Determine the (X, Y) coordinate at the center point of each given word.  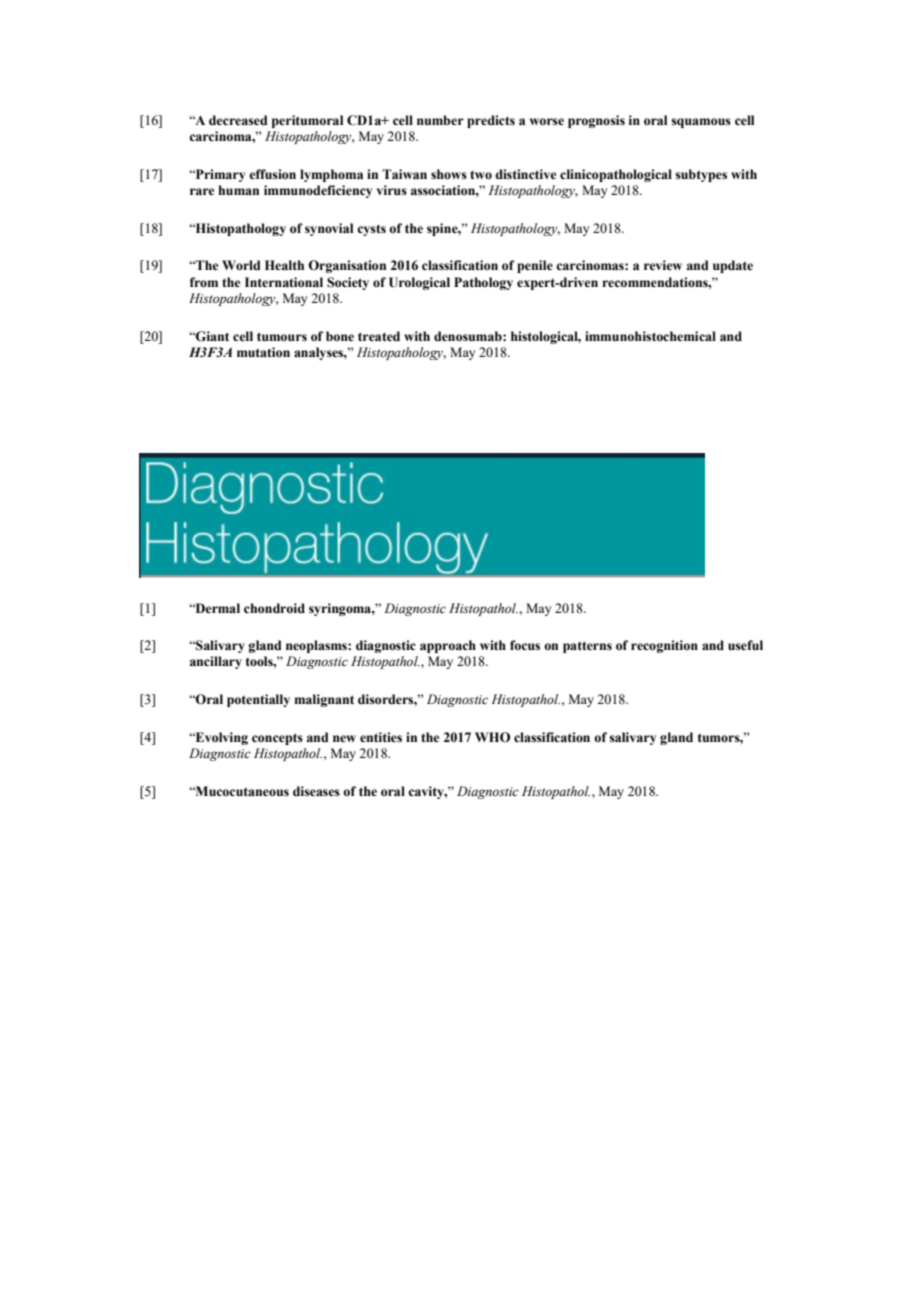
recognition (664, 646)
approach (448, 646)
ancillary (216, 662)
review (663, 265)
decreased (238, 120)
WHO (492, 737)
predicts (491, 121)
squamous (701, 123)
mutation (263, 352)
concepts (277, 739)
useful (745, 645)
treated (379, 336)
